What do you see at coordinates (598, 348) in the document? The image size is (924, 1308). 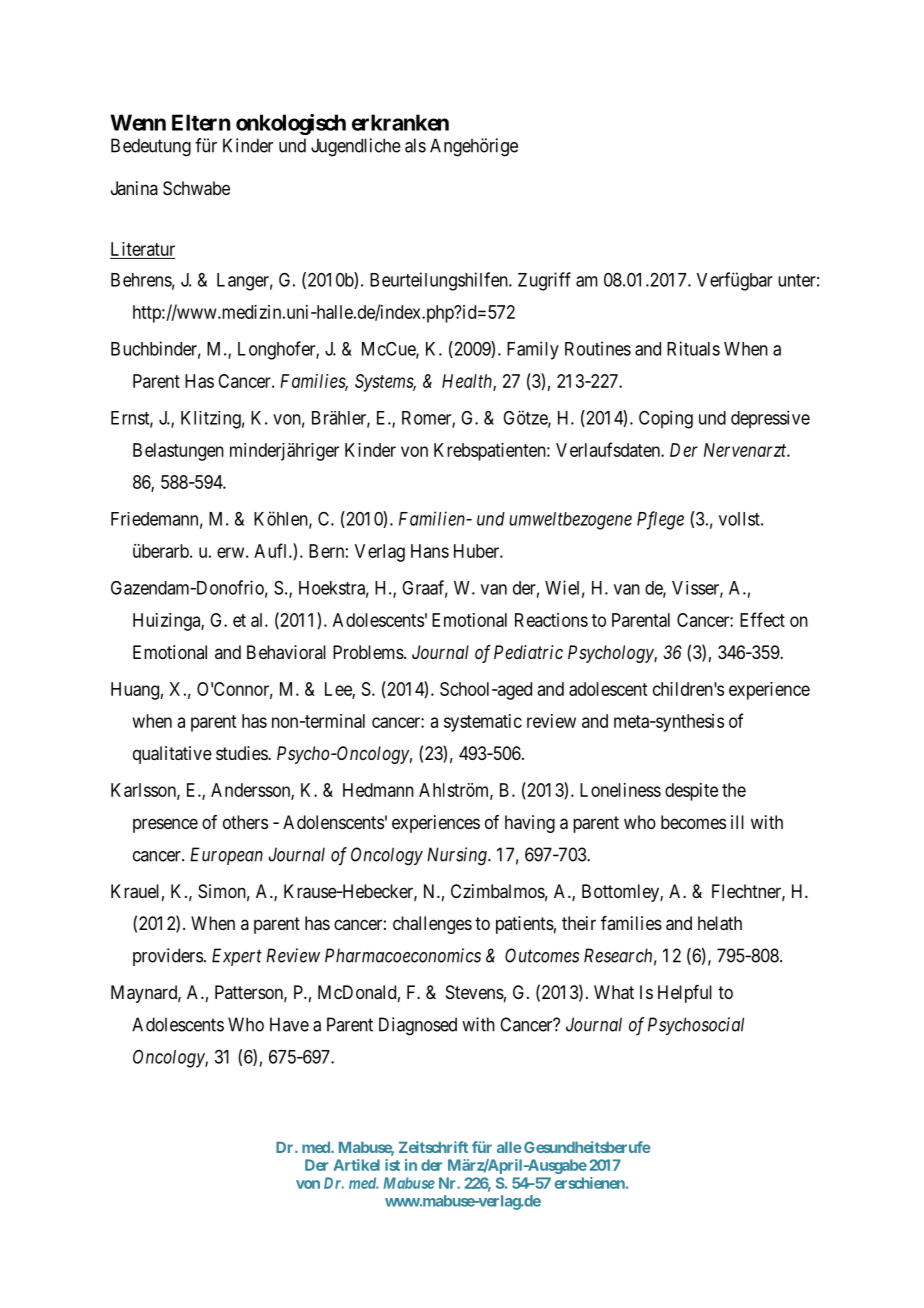 I see `Routines` at bounding box center [598, 348].
